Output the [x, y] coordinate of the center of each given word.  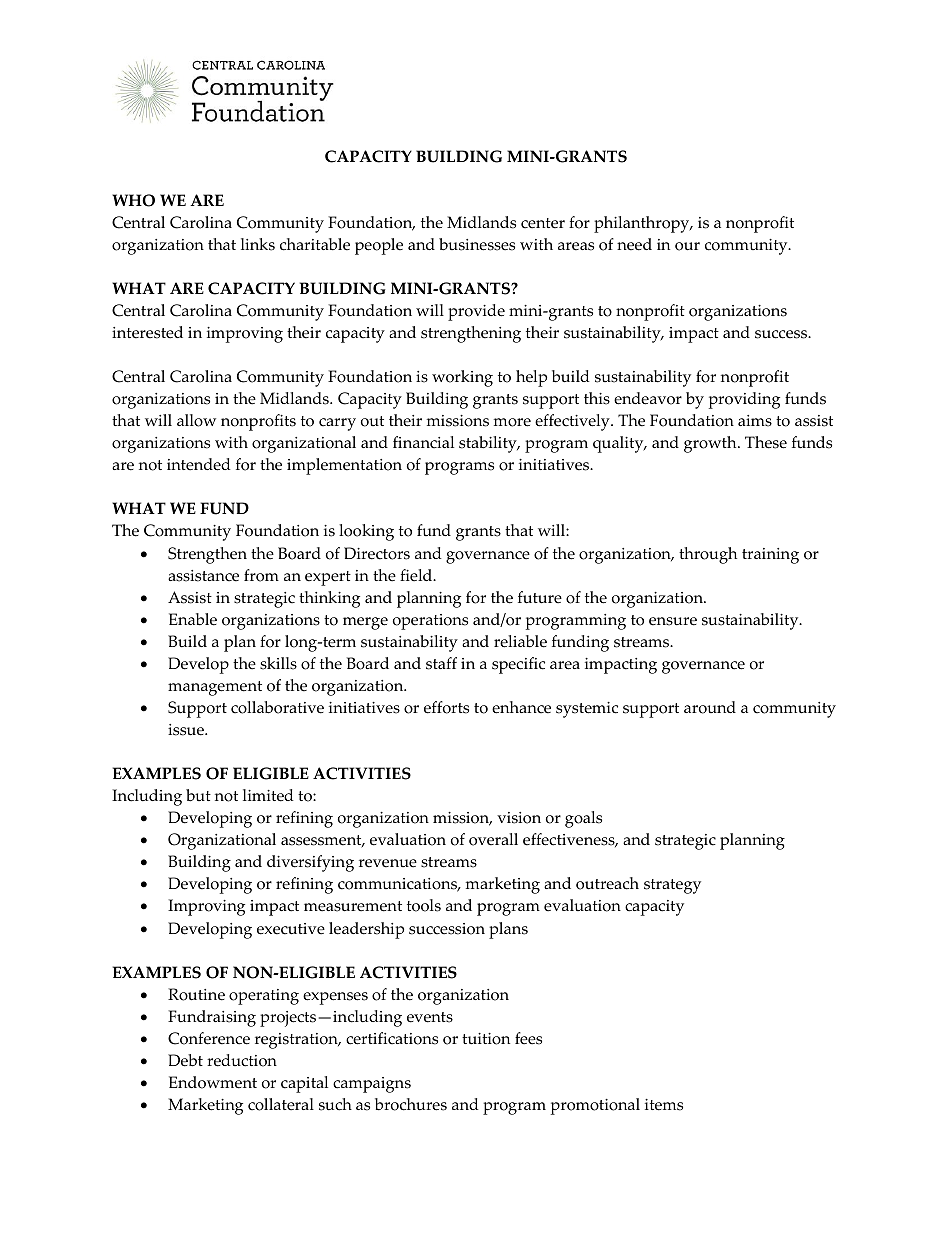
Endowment [213, 1082]
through [708, 555]
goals [583, 819]
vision [519, 818]
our [687, 246]
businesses [477, 244]
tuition [486, 1039]
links [258, 244]
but [198, 795]
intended [199, 464]
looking [366, 532]
